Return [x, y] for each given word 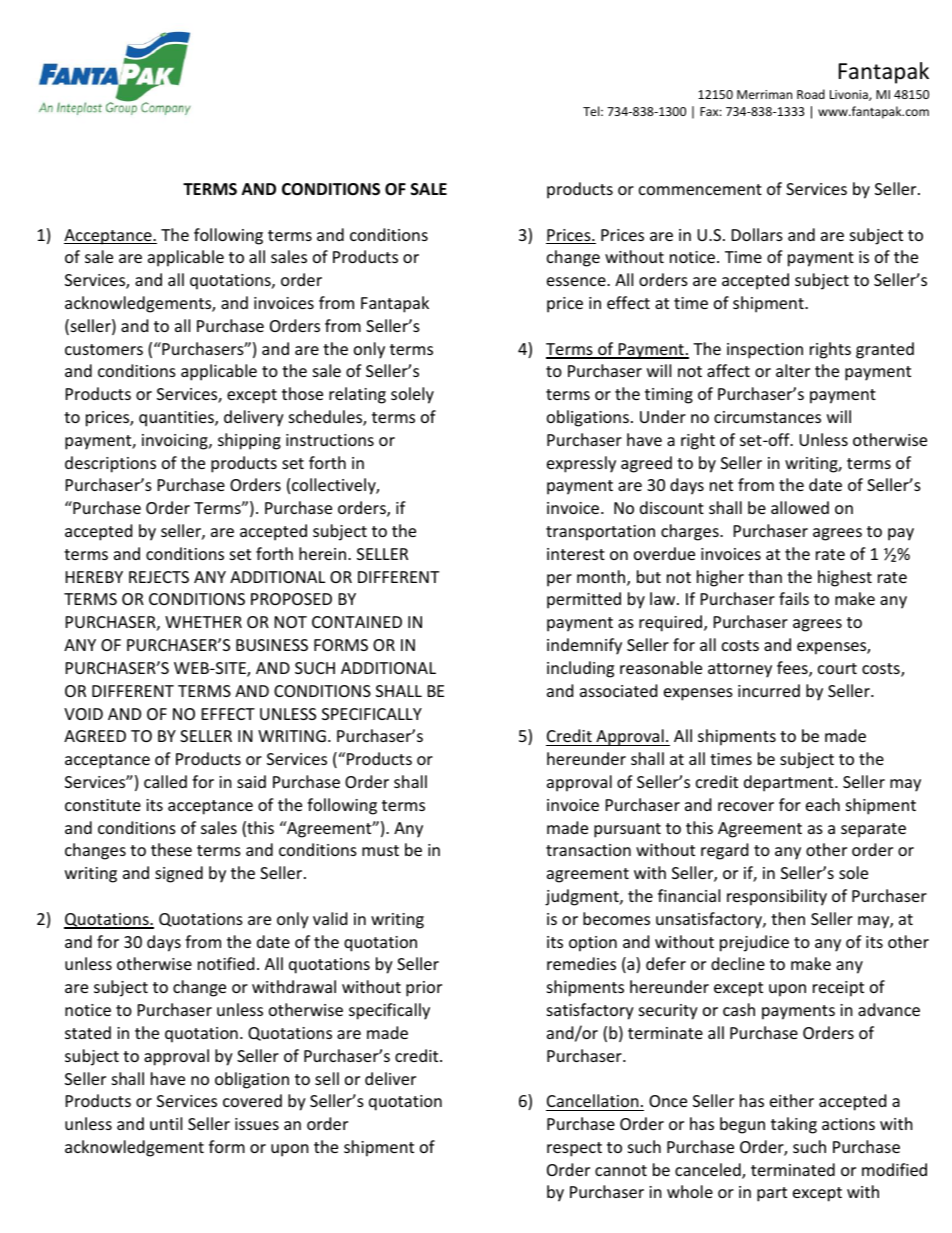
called [165, 781]
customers [104, 349]
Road [811, 94]
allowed [800, 507]
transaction [588, 850]
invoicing [176, 442]
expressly [581, 464]
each [823, 804]
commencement [700, 189]
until [166, 1123]
